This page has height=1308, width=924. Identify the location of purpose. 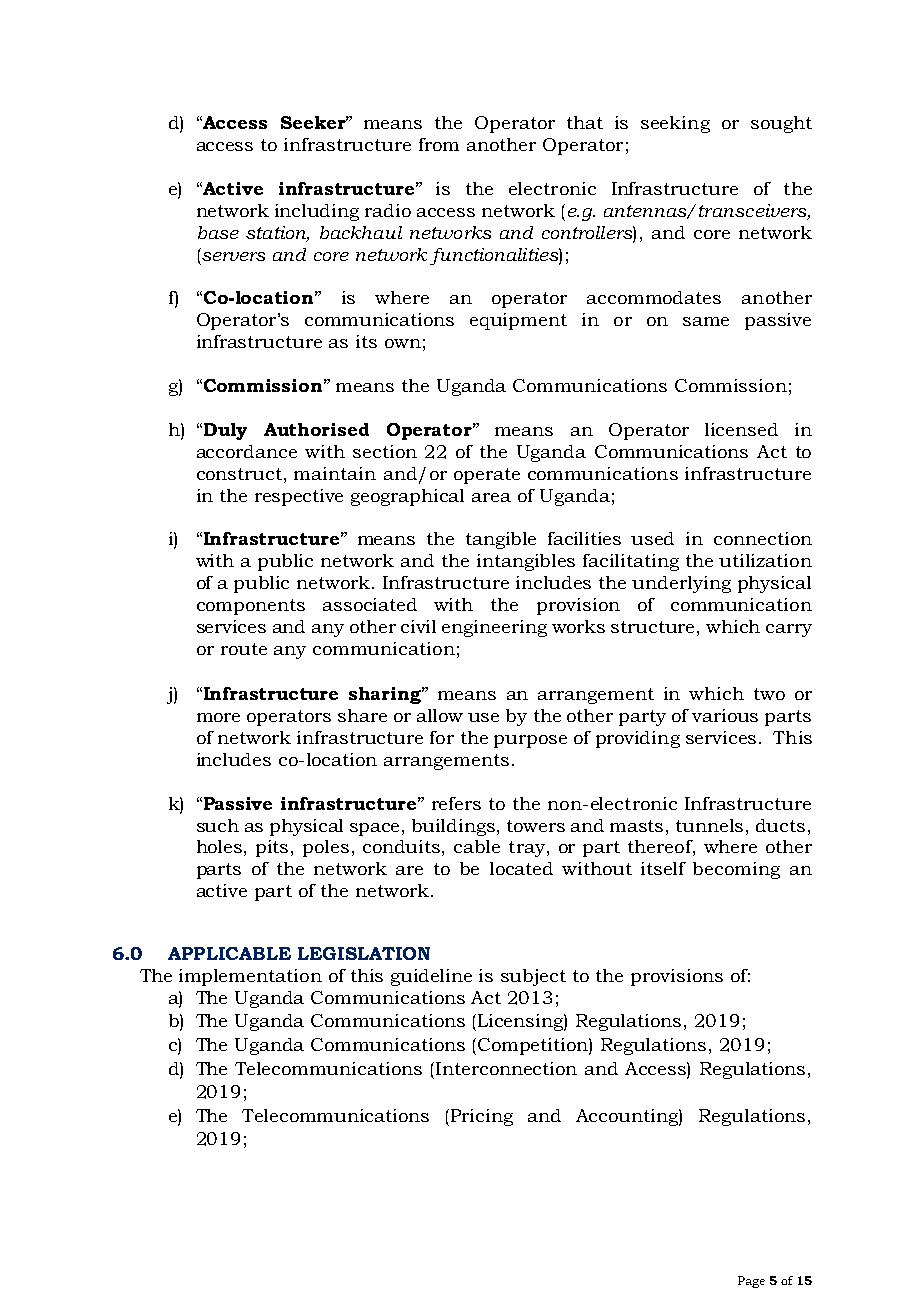
(530, 741).
